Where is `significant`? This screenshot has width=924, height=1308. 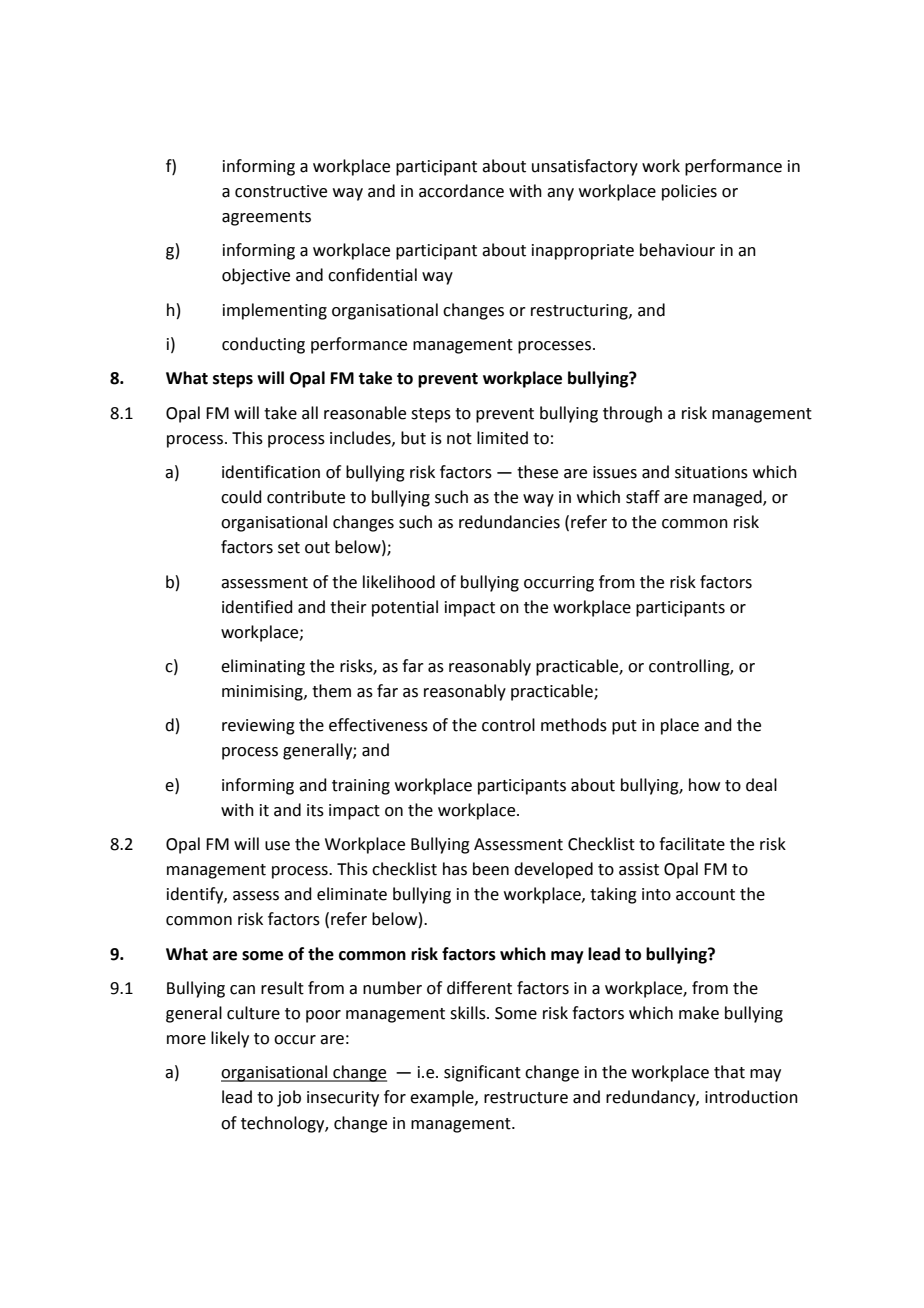
significant is located at coordinates (482, 1073).
